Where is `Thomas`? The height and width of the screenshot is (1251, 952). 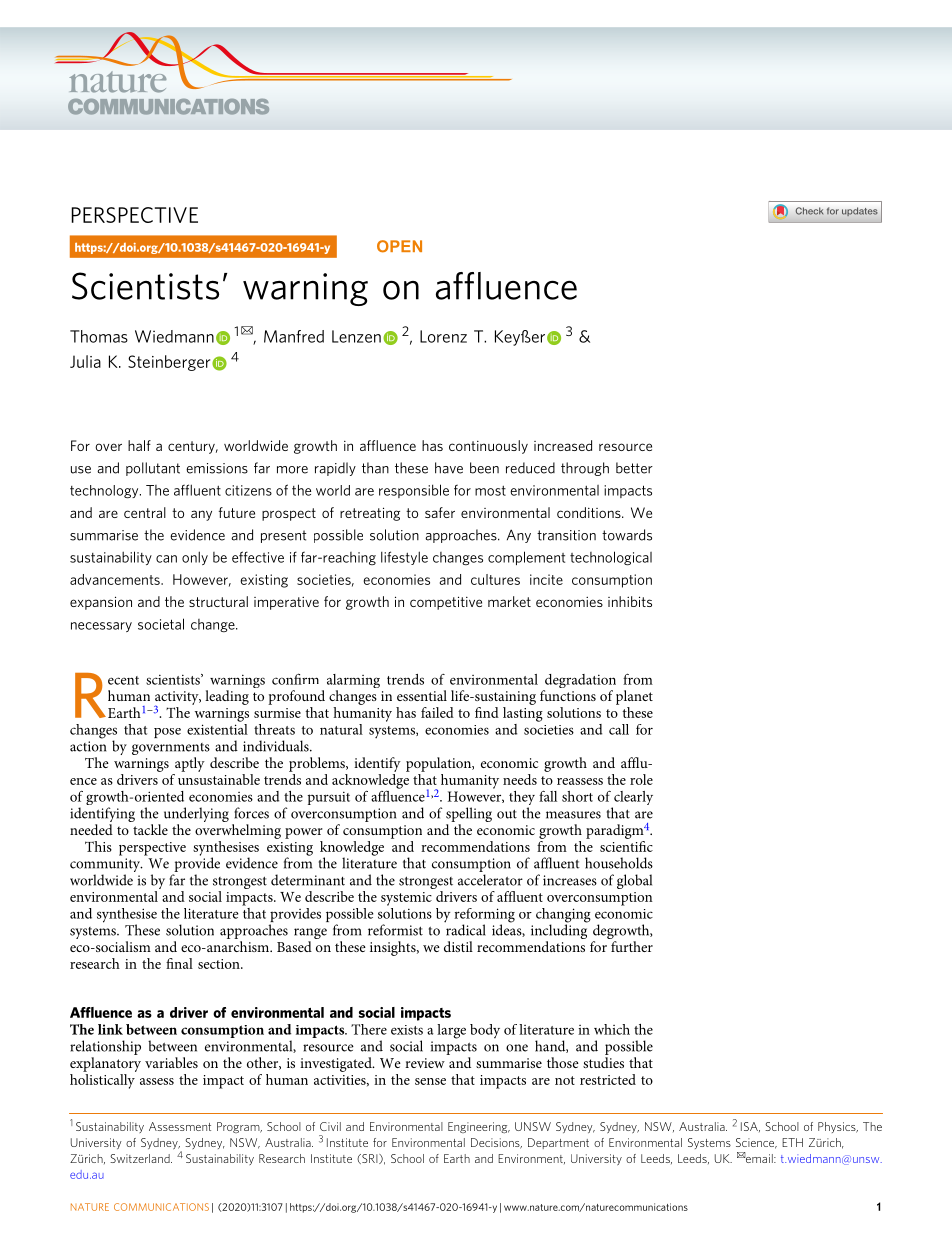 Thomas is located at coordinates (99, 336).
